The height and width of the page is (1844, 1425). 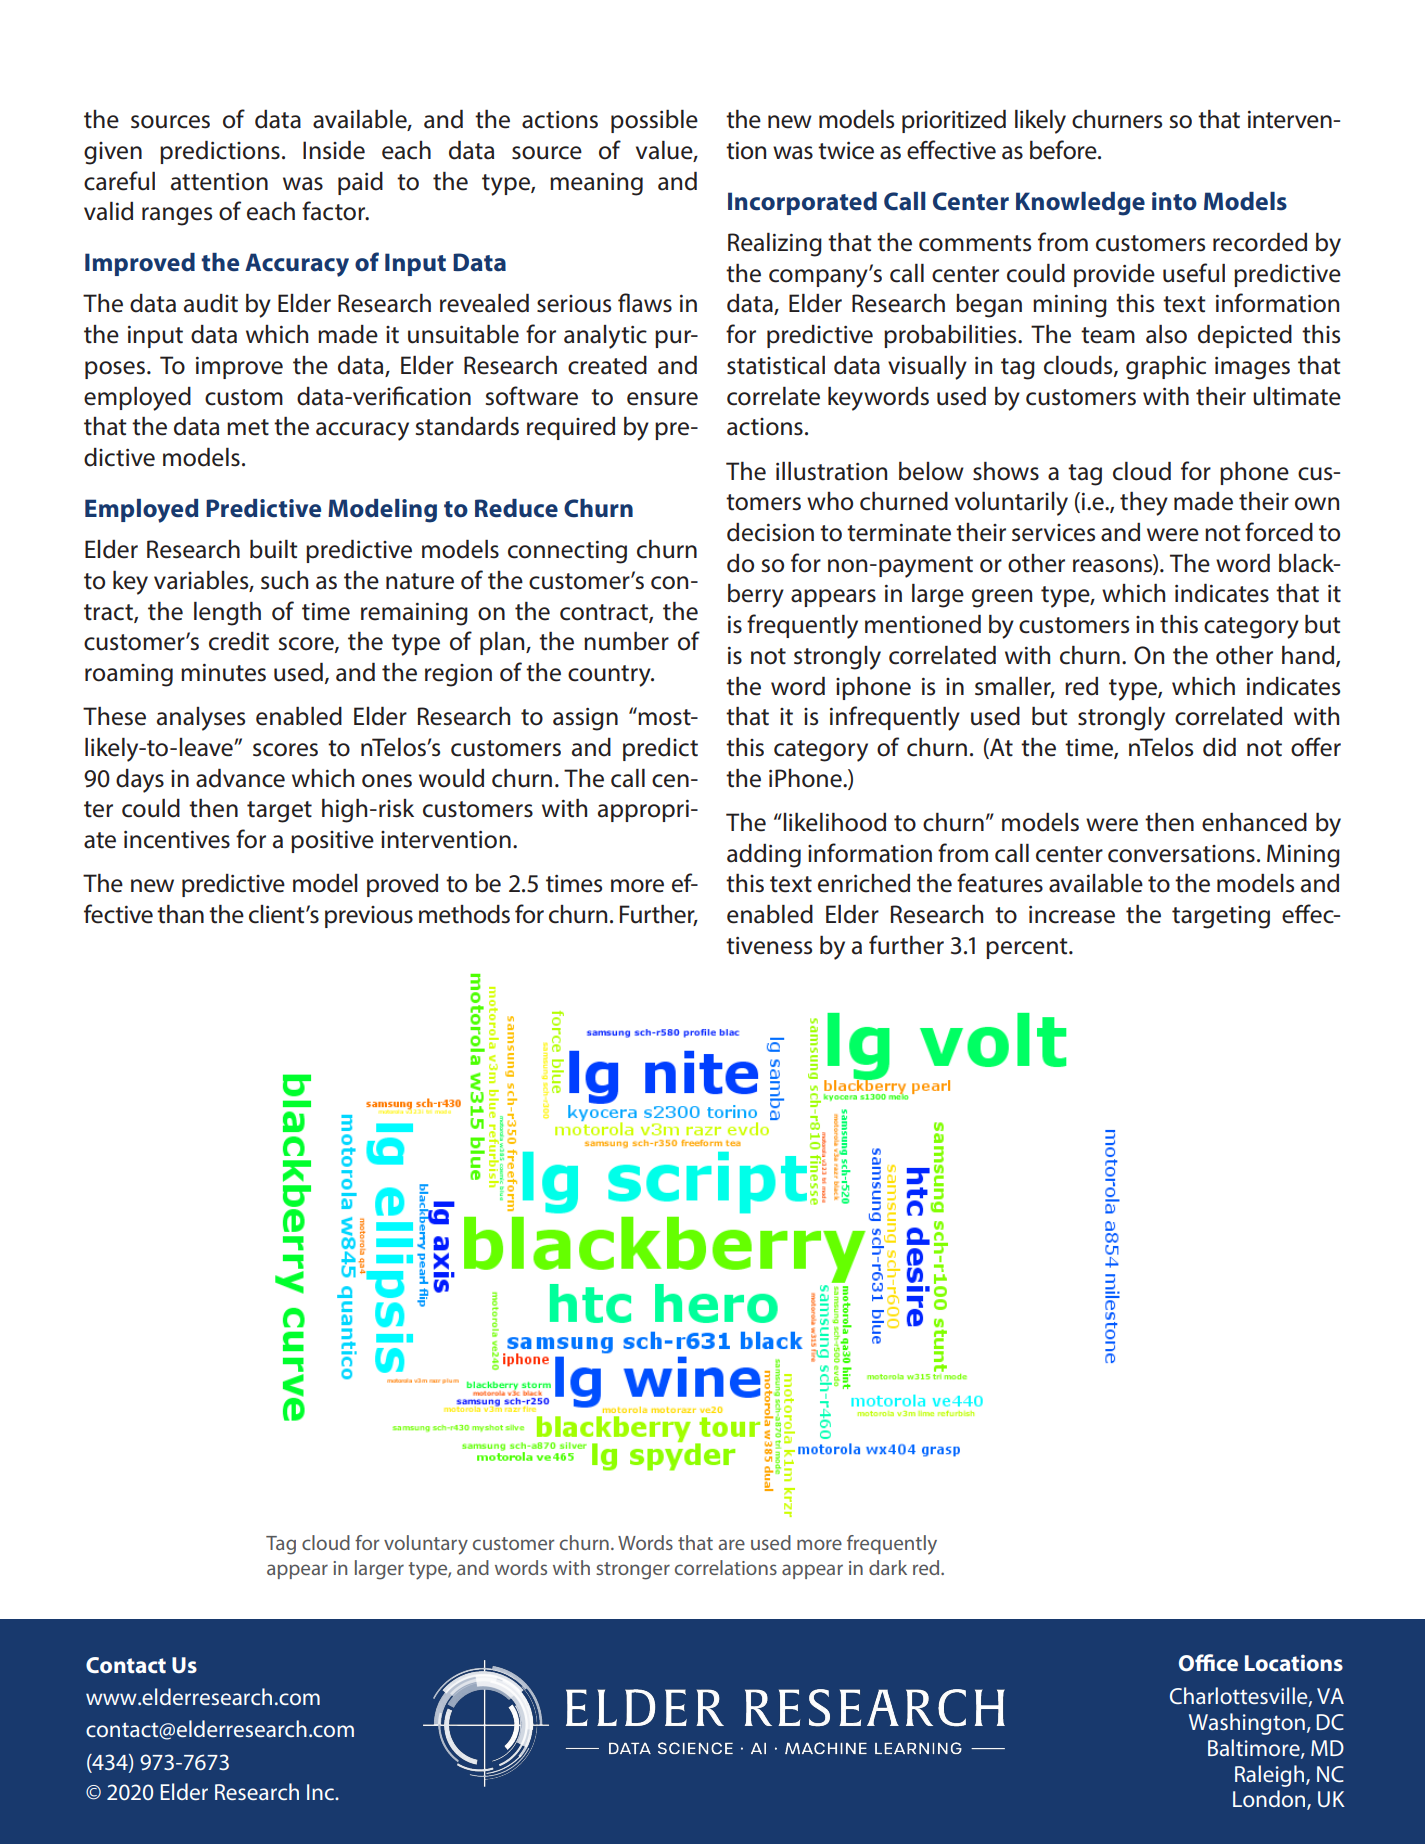 I want to click on decision, so click(x=770, y=532).
